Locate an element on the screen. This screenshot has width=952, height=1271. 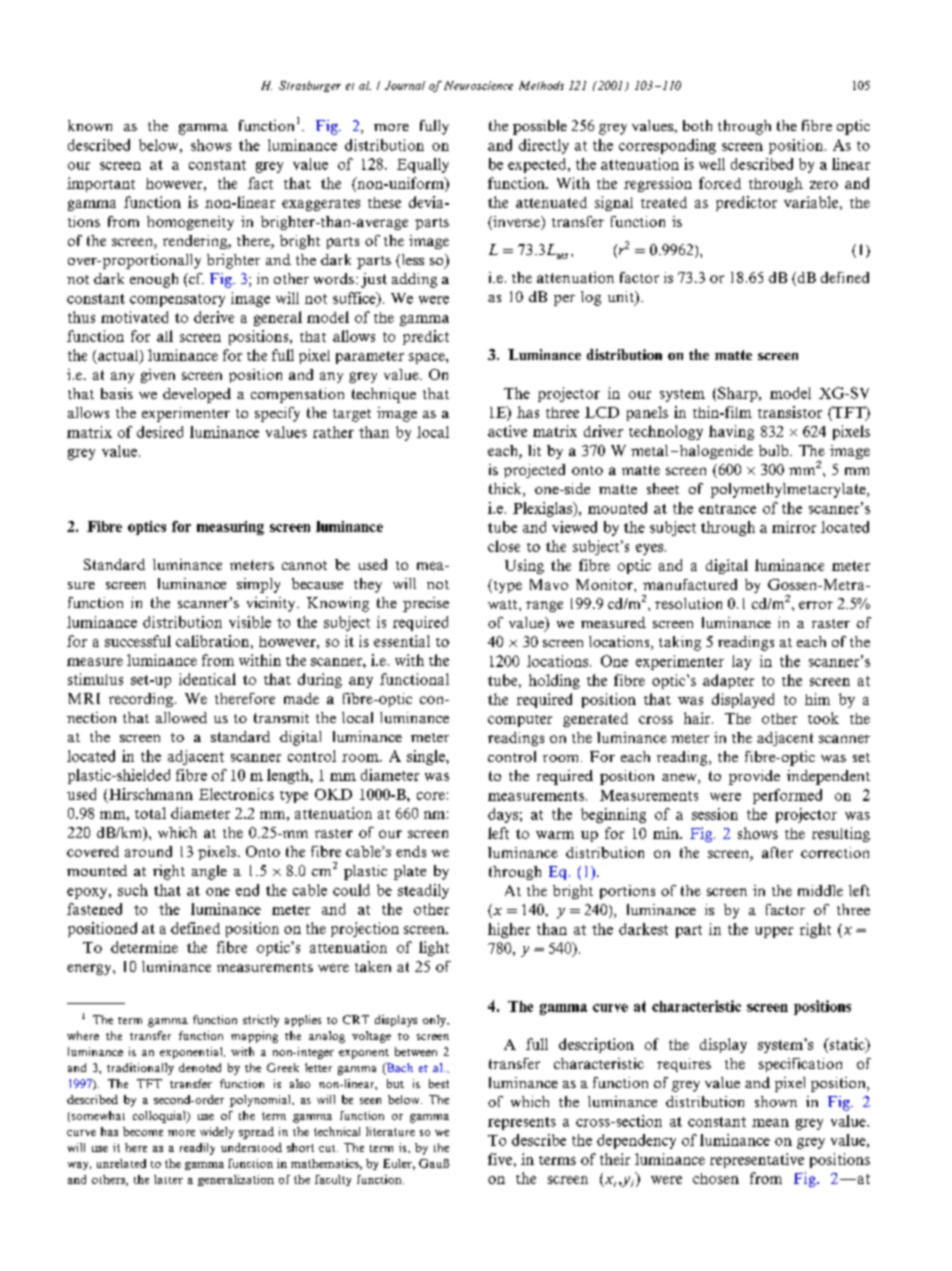
known is located at coordinates (90, 125).
